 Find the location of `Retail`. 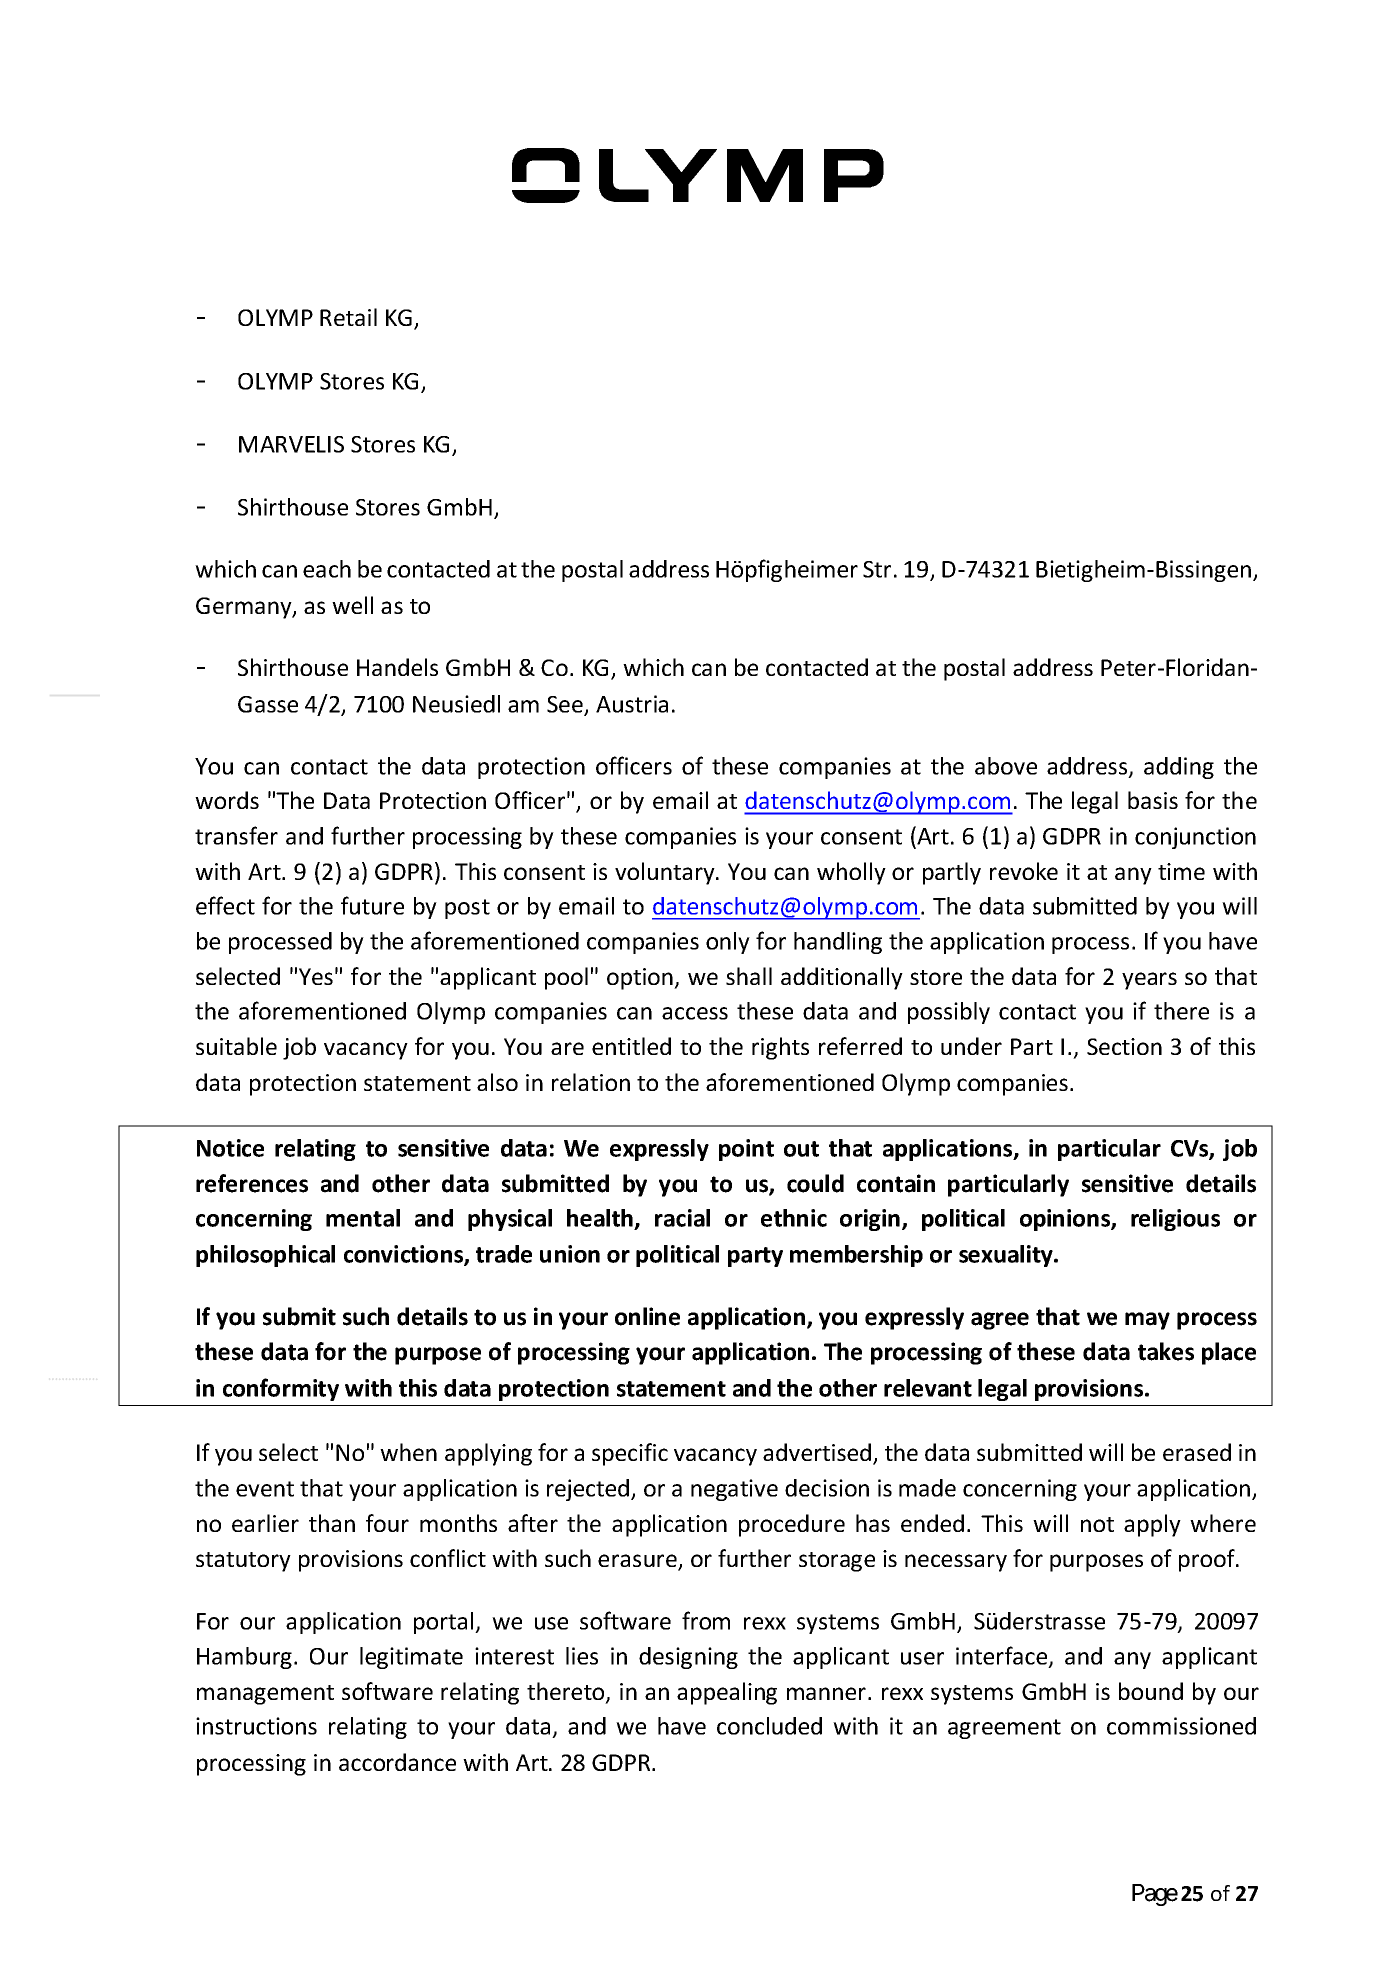

Retail is located at coordinates (348, 317).
